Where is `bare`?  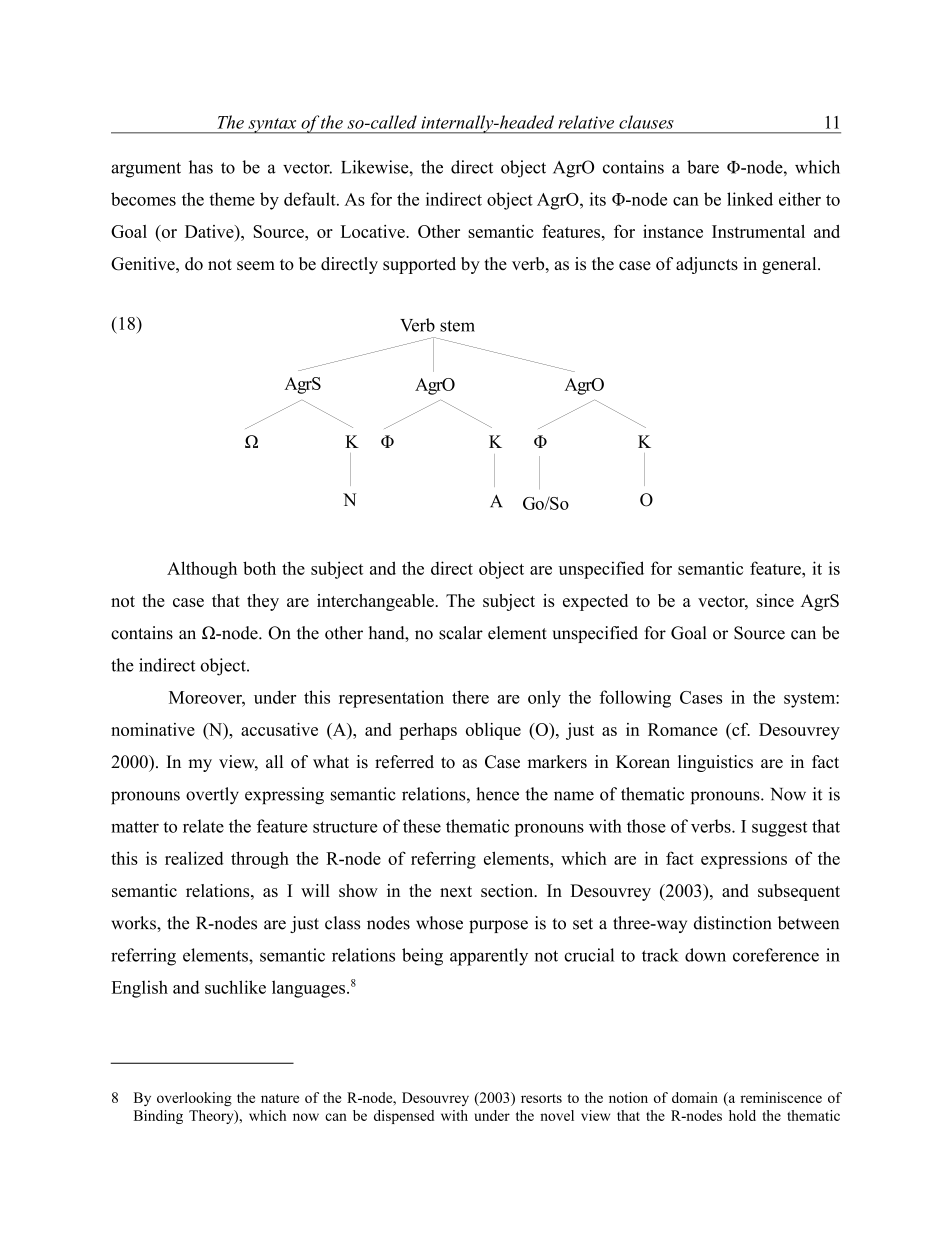
bare is located at coordinates (703, 167).
